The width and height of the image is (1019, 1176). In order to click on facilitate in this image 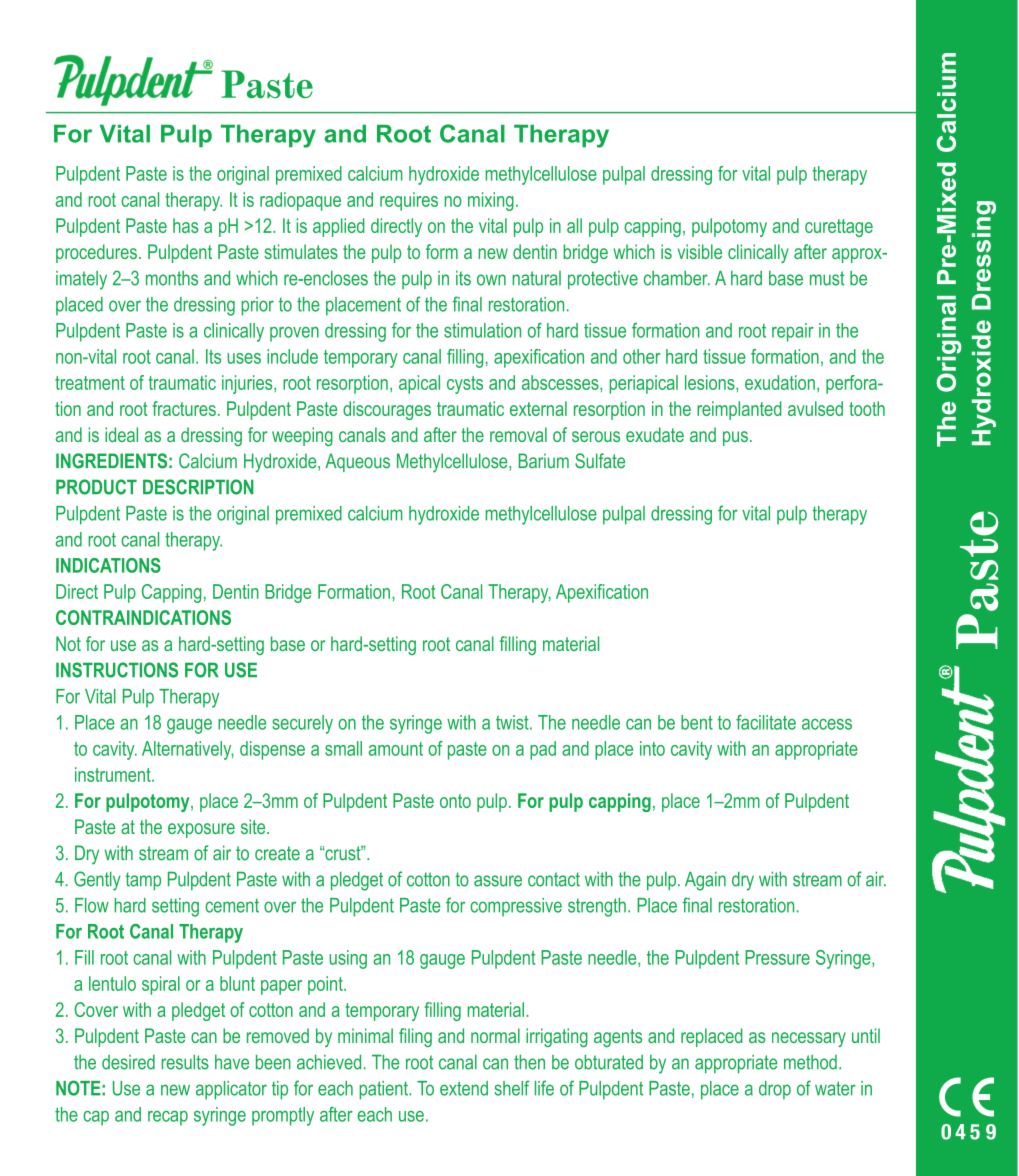, I will do `click(766, 722)`.
